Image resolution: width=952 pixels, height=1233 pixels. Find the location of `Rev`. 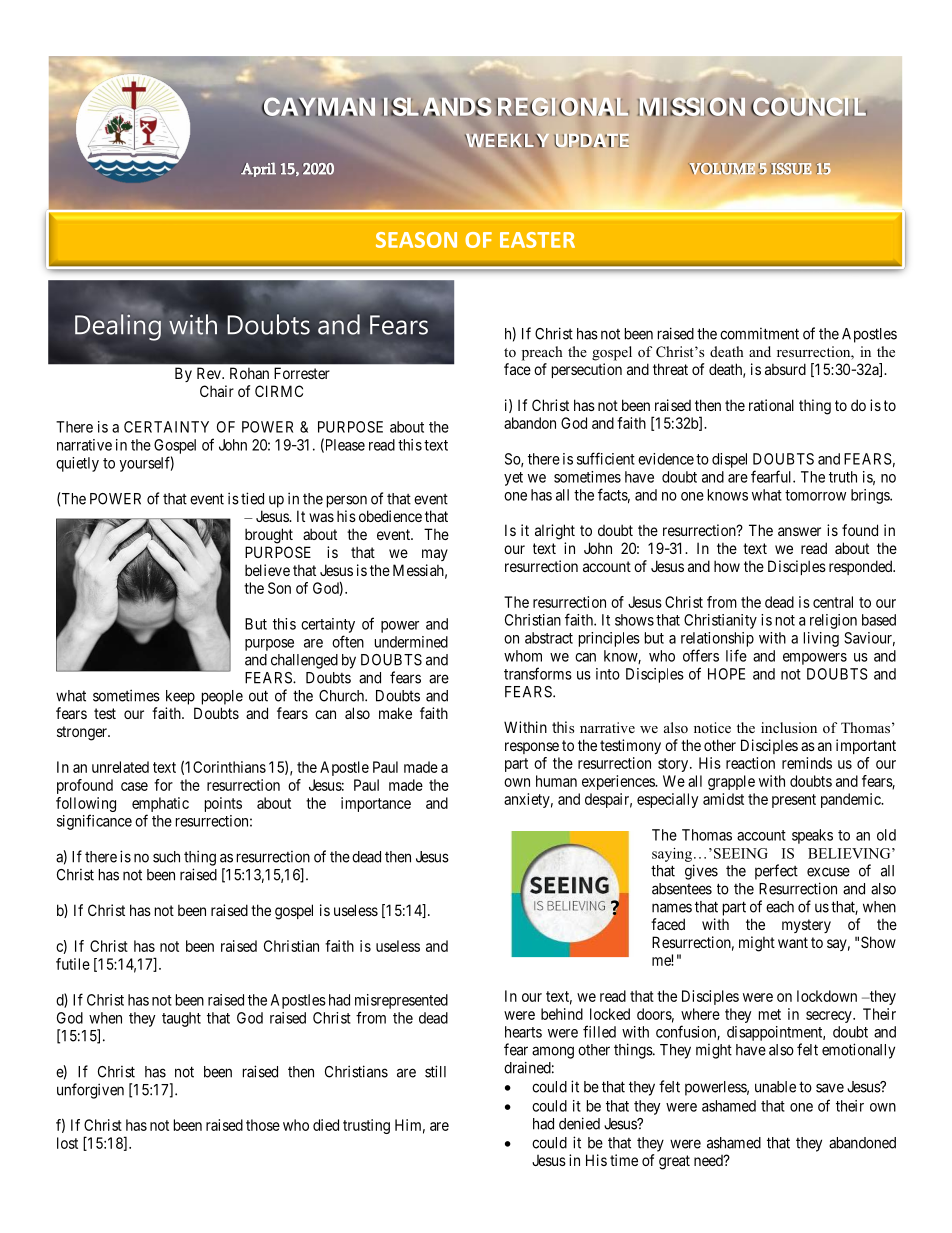

Rev is located at coordinates (210, 373).
